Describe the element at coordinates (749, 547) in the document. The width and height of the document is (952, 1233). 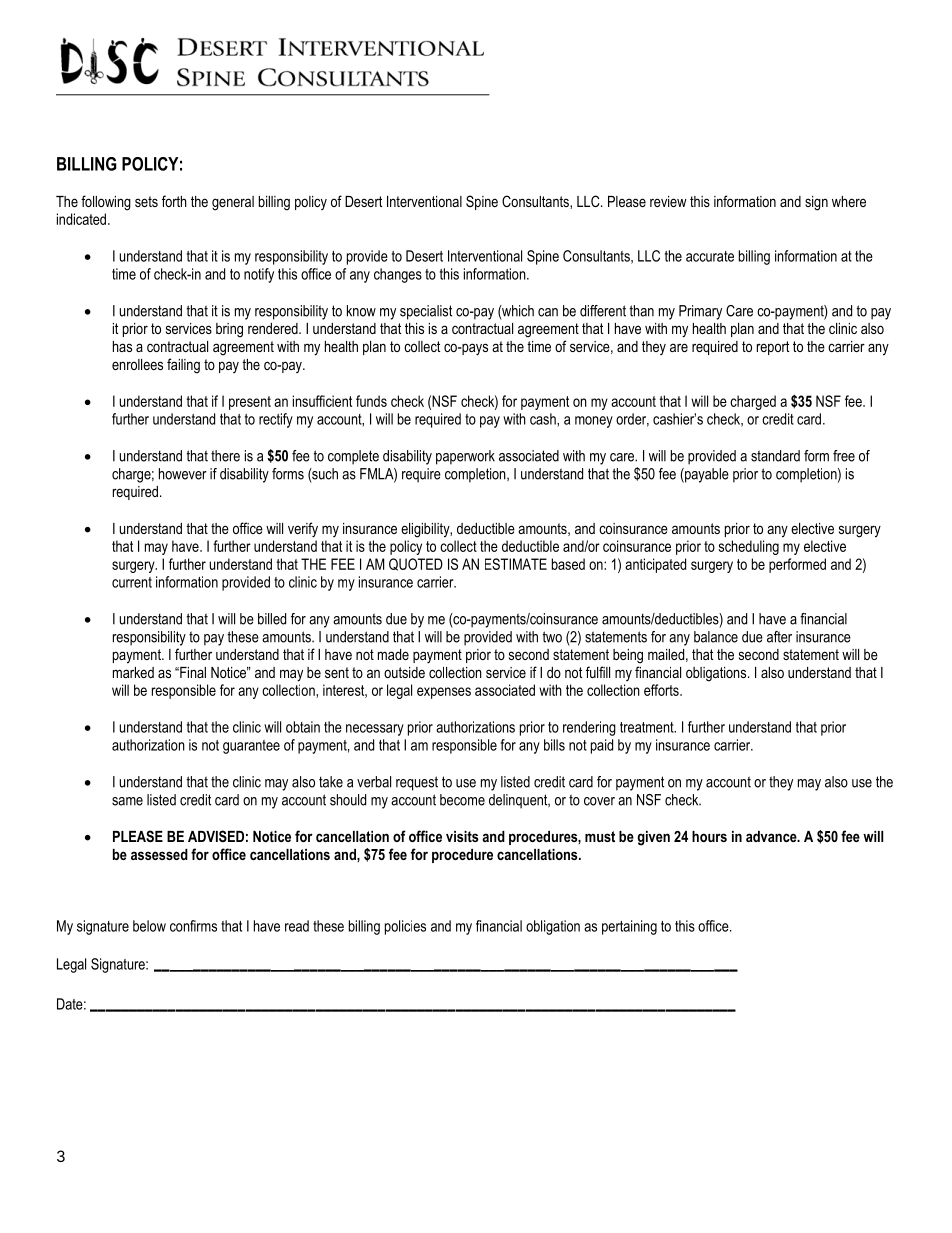
I see `scheduling` at that location.
